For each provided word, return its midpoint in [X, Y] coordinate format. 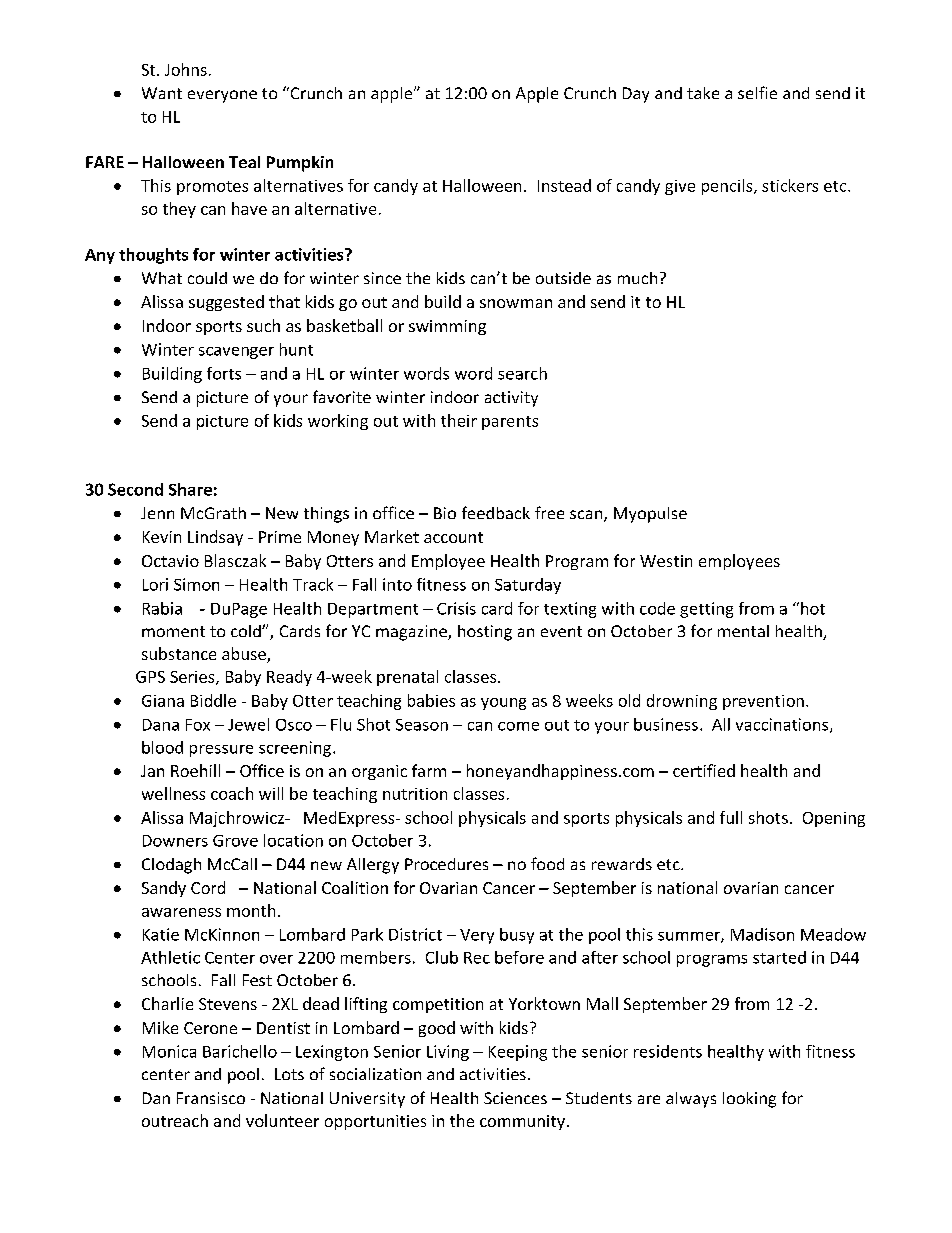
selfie [757, 92]
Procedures [446, 864]
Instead [564, 185]
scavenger [236, 353]
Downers [175, 841]
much [637, 278]
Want [162, 93]
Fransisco [211, 1098]
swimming [447, 327]
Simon [196, 584]
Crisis [456, 608]
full [731, 817]
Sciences [515, 1098]
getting [706, 610]
